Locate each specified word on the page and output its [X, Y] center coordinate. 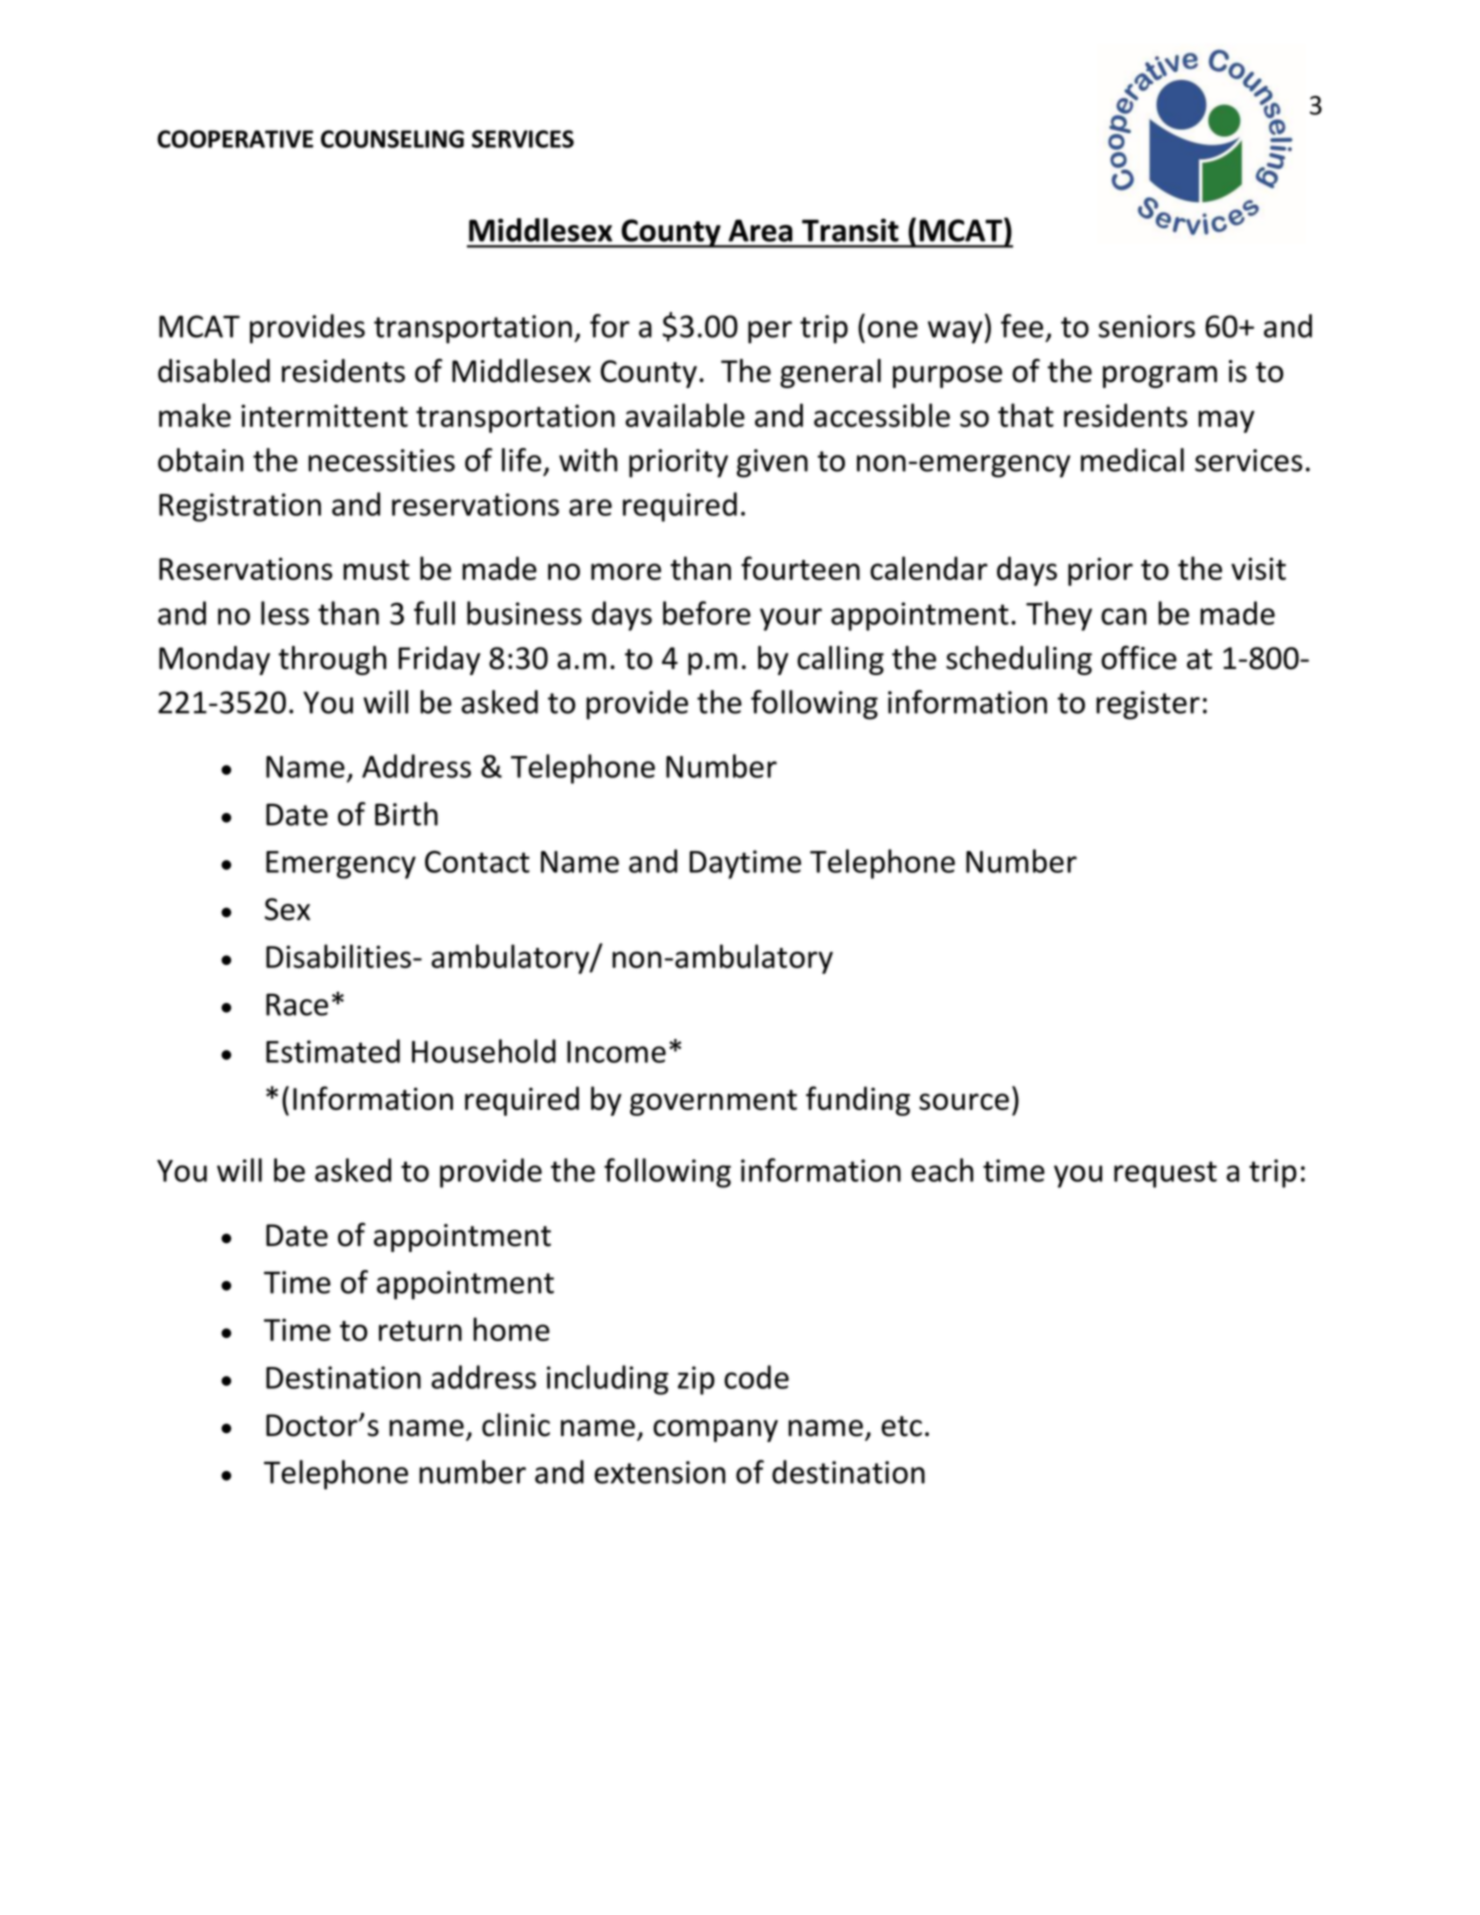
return [420, 1331]
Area [760, 230]
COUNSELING [392, 139]
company [715, 1431]
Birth [406, 814]
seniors [1147, 326]
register [1148, 705]
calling [840, 660]
